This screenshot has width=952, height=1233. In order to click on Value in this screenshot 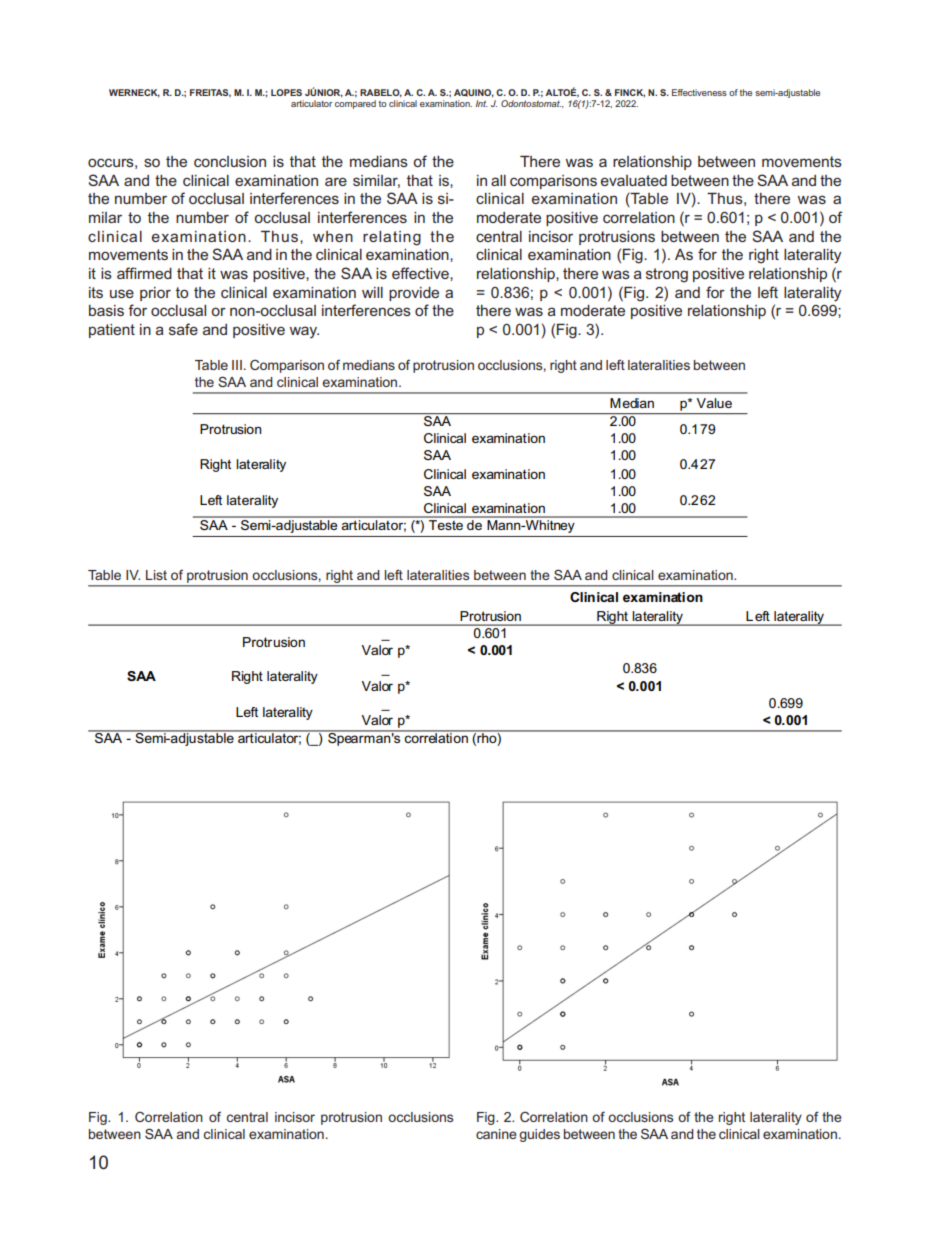, I will do `click(714, 403)`.
